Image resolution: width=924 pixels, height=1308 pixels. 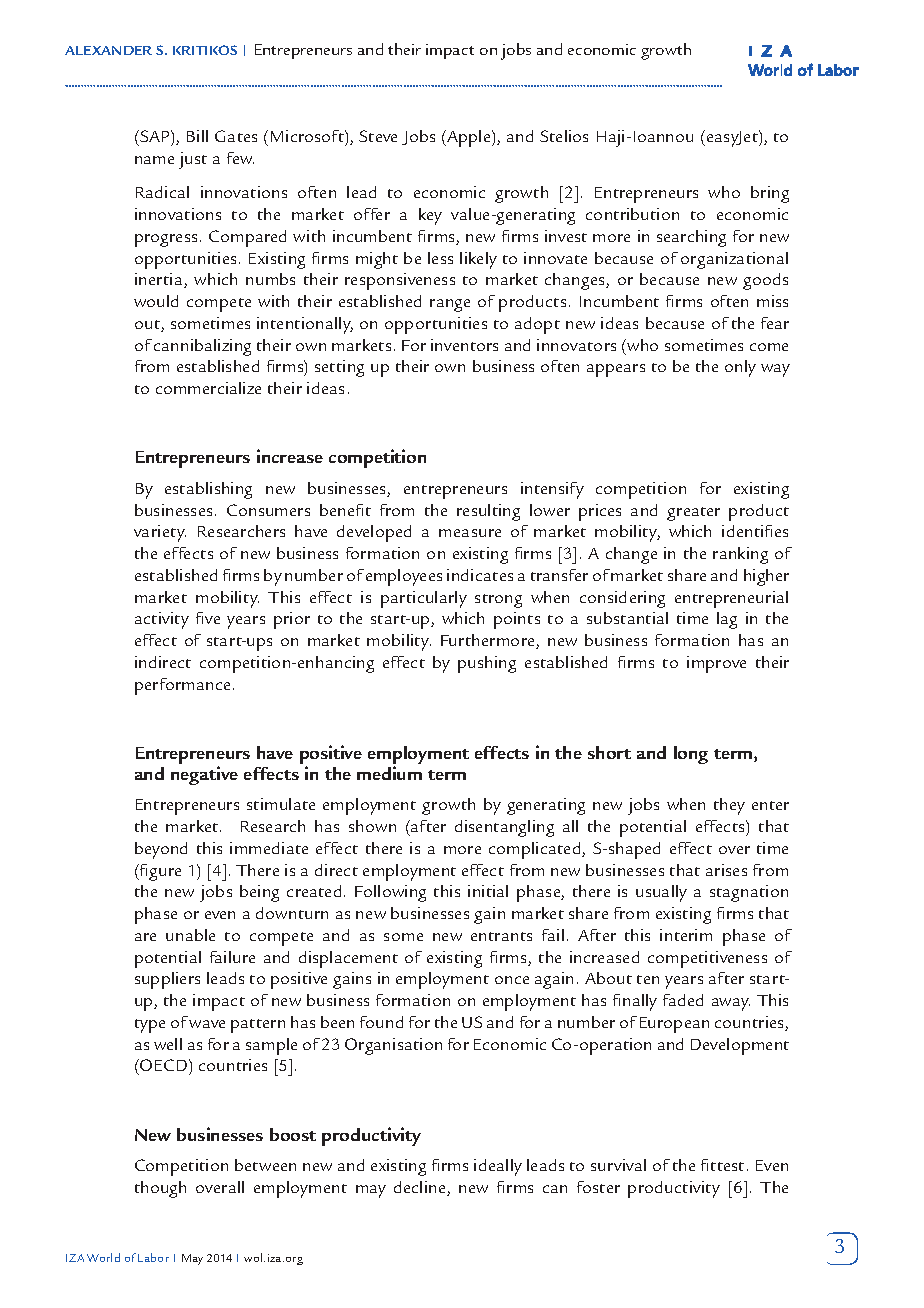 I want to click on though, so click(x=160, y=1189).
